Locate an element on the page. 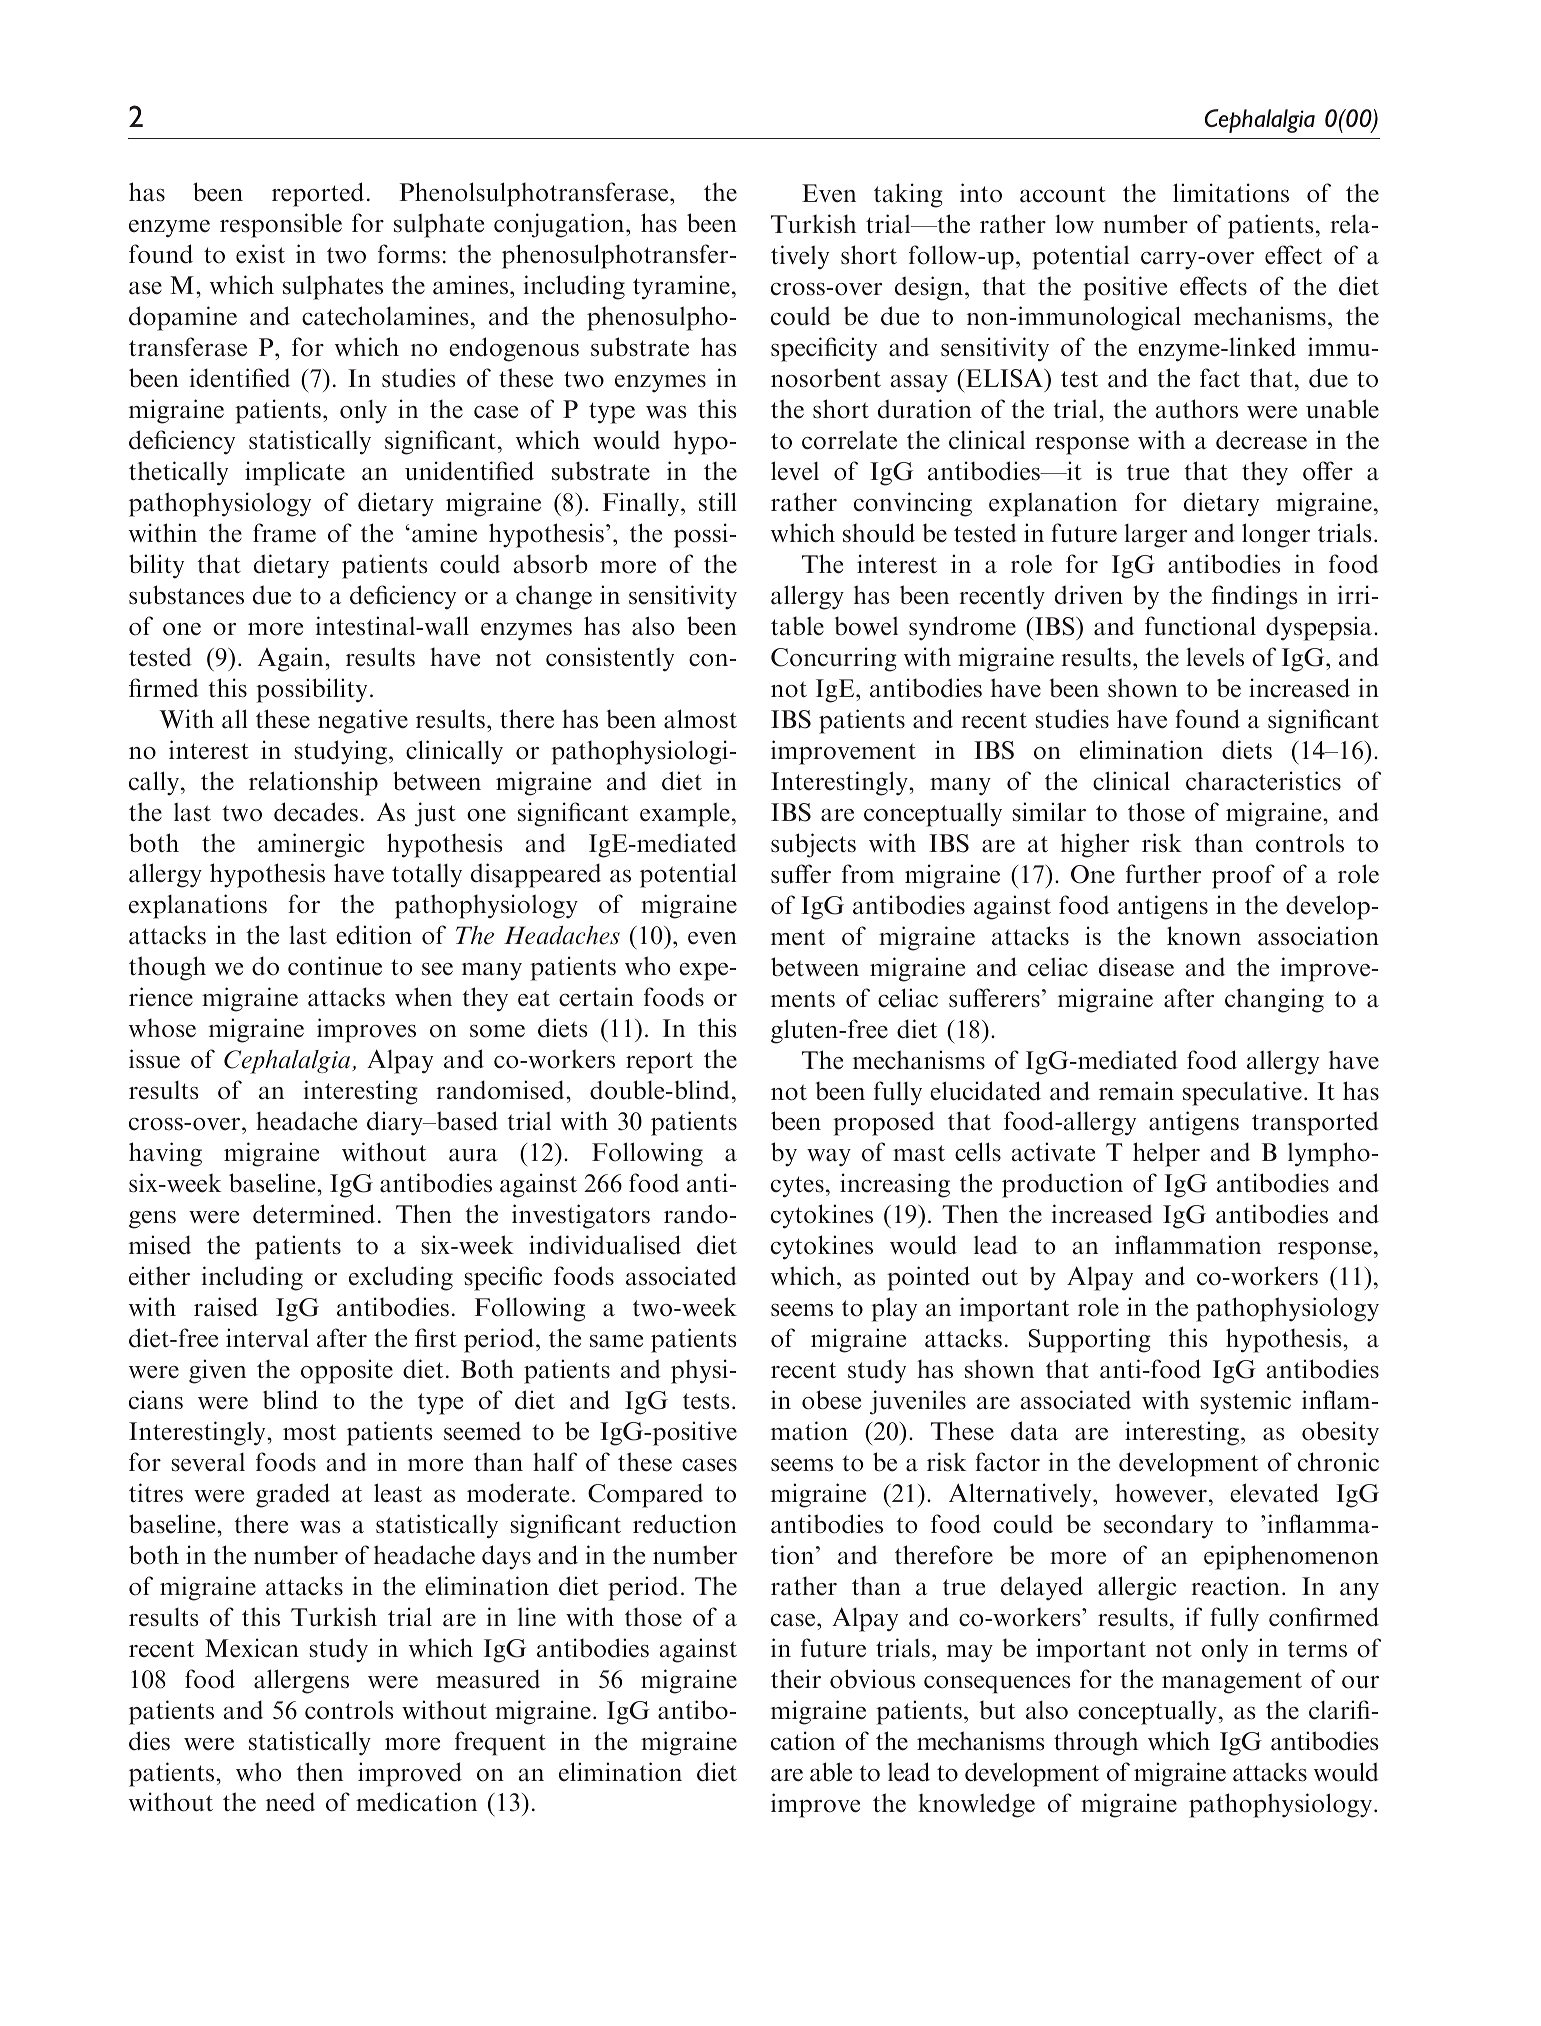 Image resolution: width=1541 pixels, height=2026 pixels. opposite is located at coordinates (347, 1371).
